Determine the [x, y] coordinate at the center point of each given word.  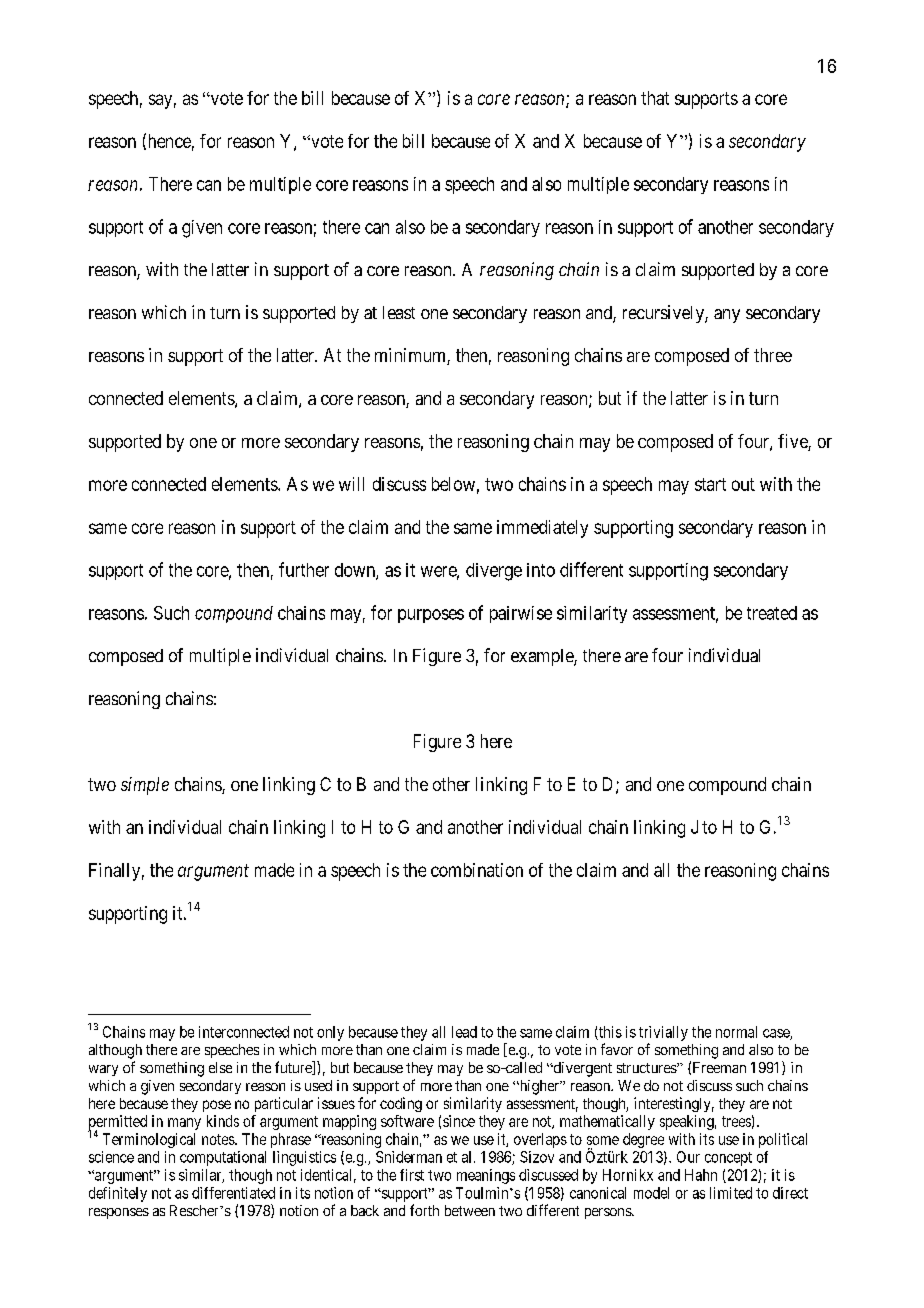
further [304, 569]
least [399, 312]
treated [772, 613]
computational [223, 1158]
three [773, 355]
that [655, 98]
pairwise [521, 614]
